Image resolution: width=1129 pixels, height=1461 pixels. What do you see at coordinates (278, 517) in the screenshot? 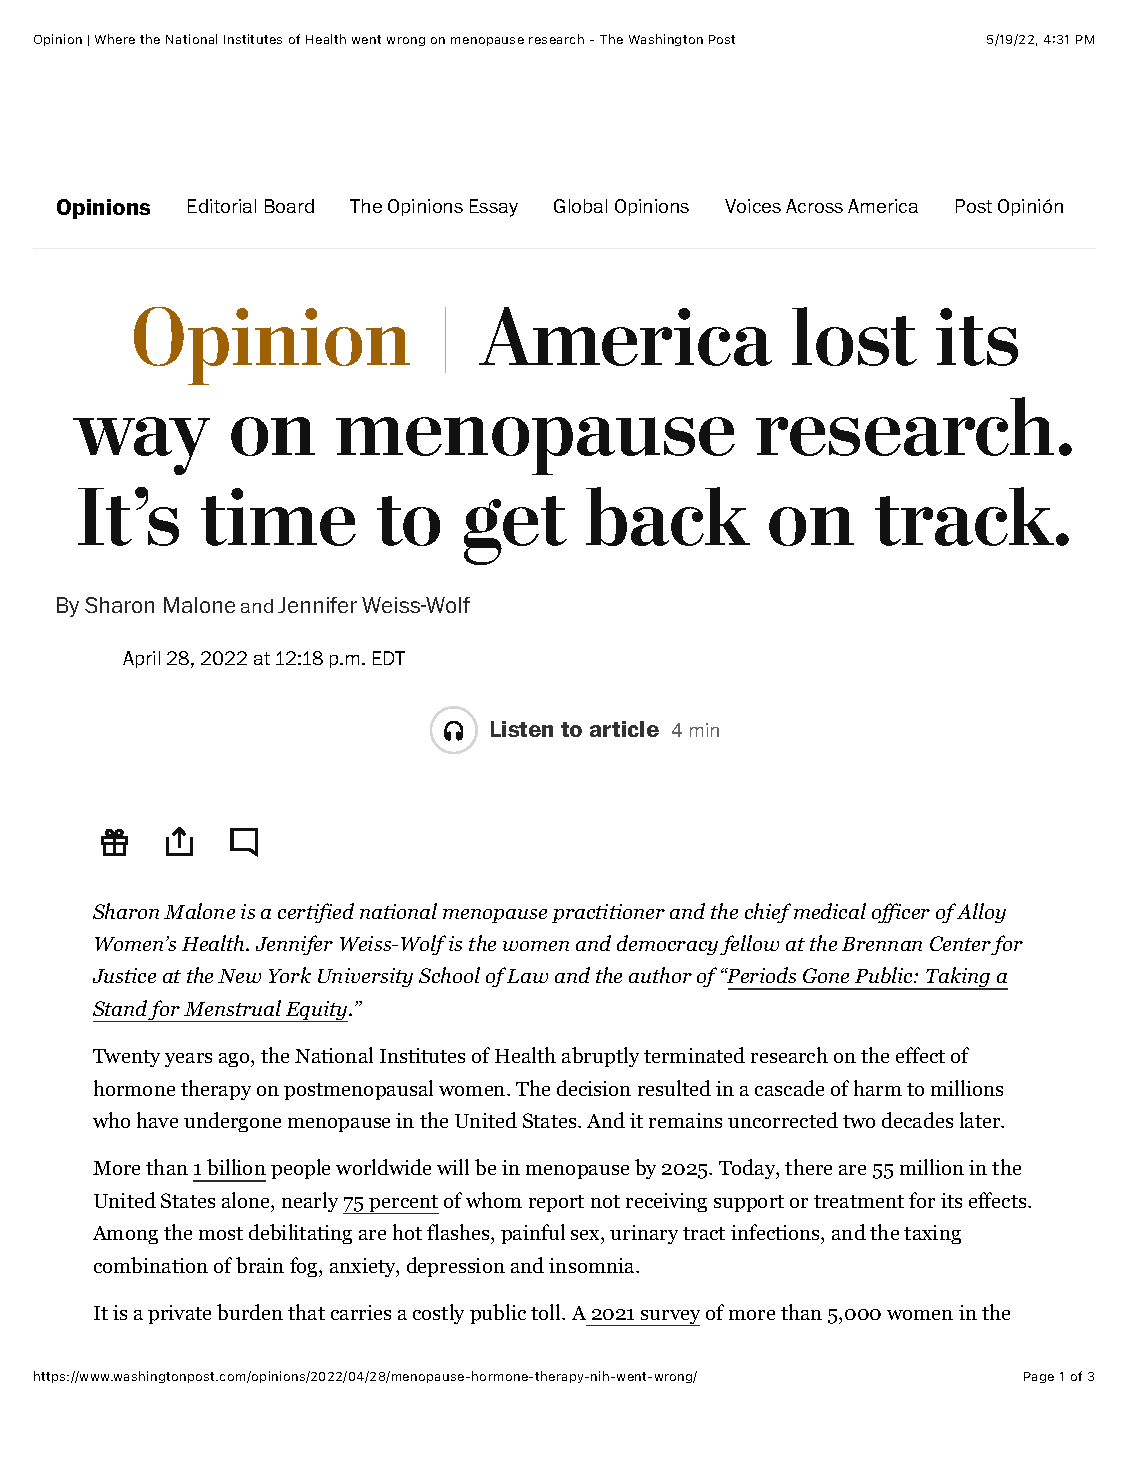
I see `time` at bounding box center [278, 517].
